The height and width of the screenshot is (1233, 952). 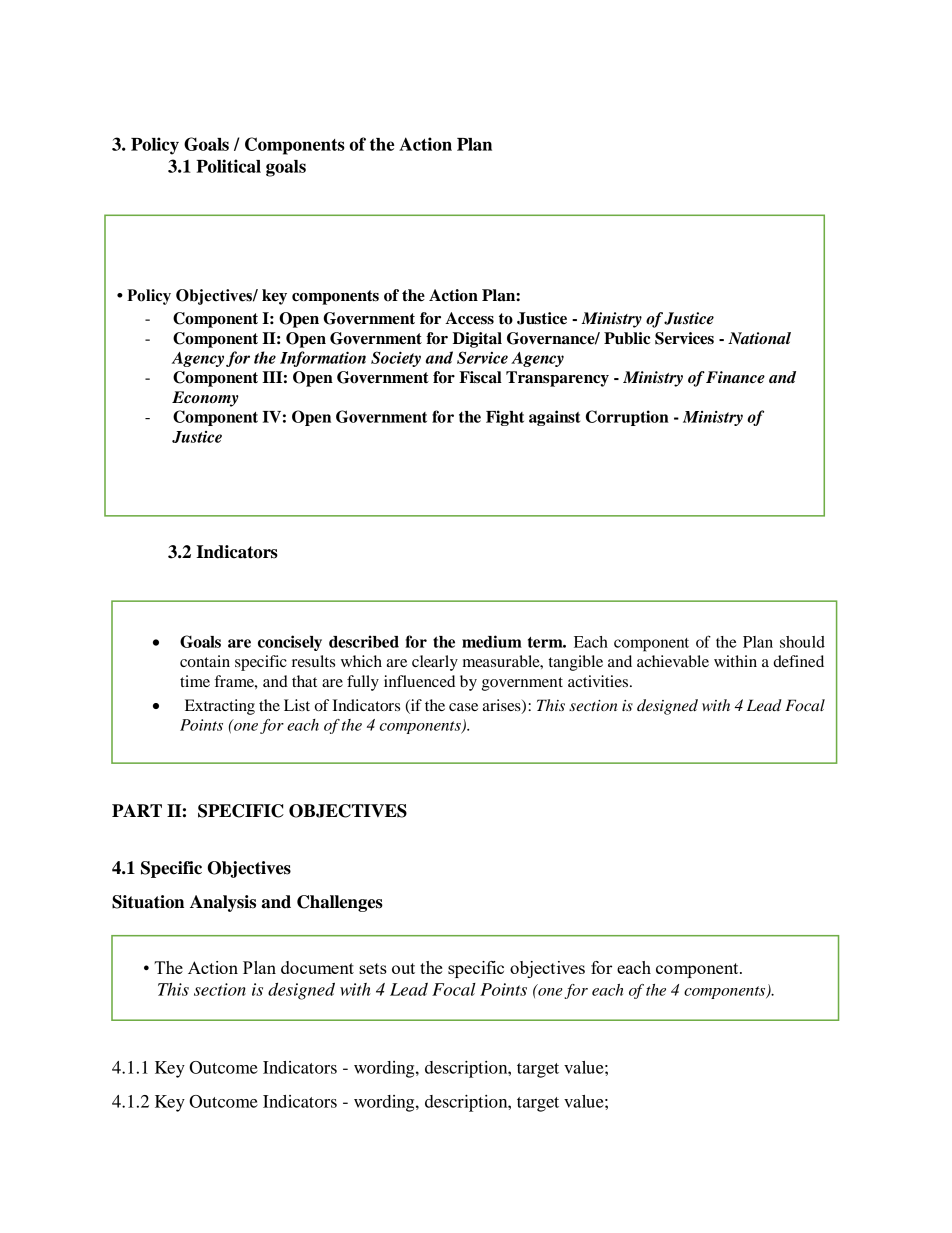 What do you see at coordinates (492, 641) in the screenshot?
I see `medium` at bounding box center [492, 641].
